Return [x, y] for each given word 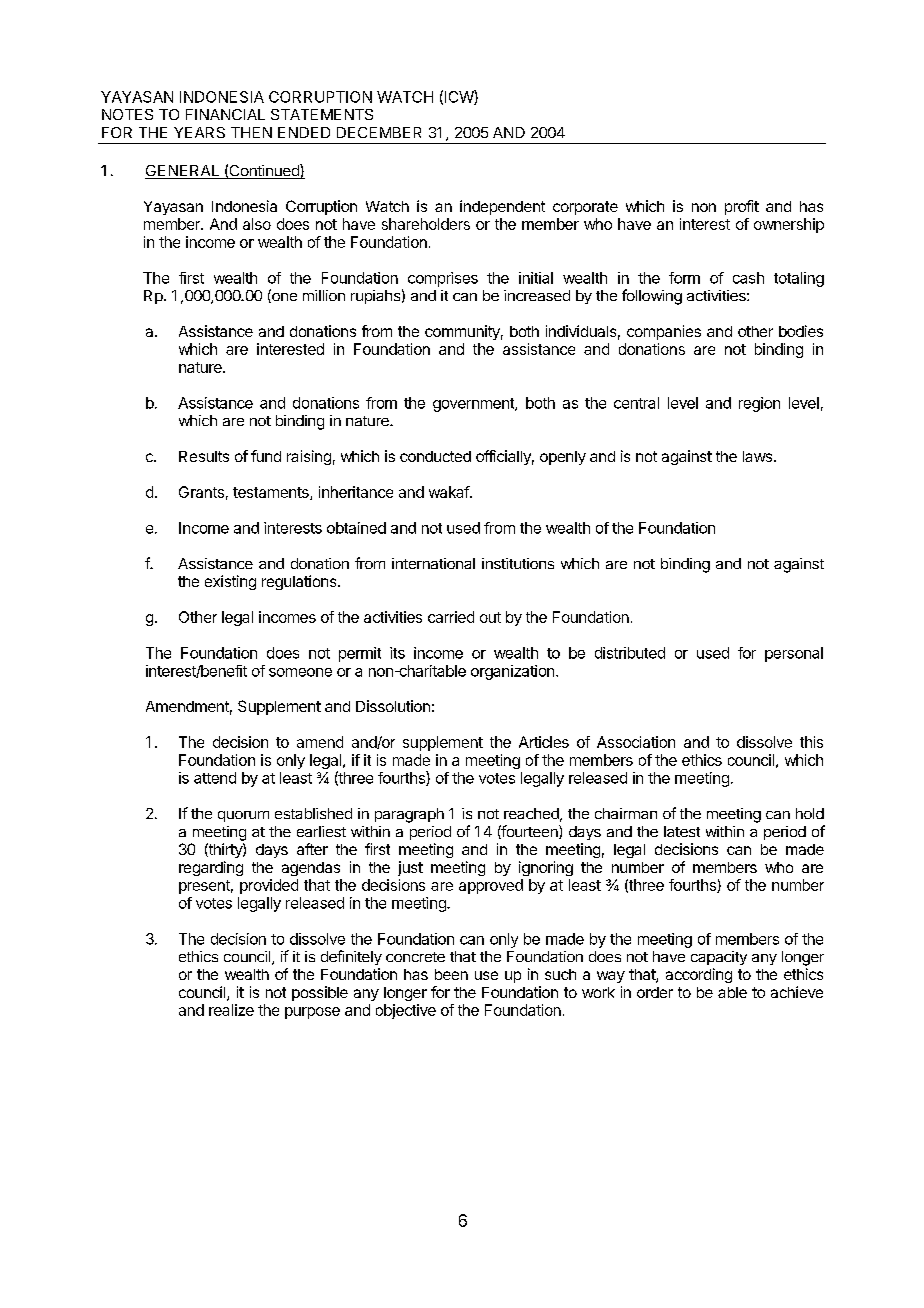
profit [742, 207]
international [433, 563]
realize [231, 1010]
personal [794, 654]
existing [230, 582]
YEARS [199, 132]
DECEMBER [379, 132]
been [451, 974]
